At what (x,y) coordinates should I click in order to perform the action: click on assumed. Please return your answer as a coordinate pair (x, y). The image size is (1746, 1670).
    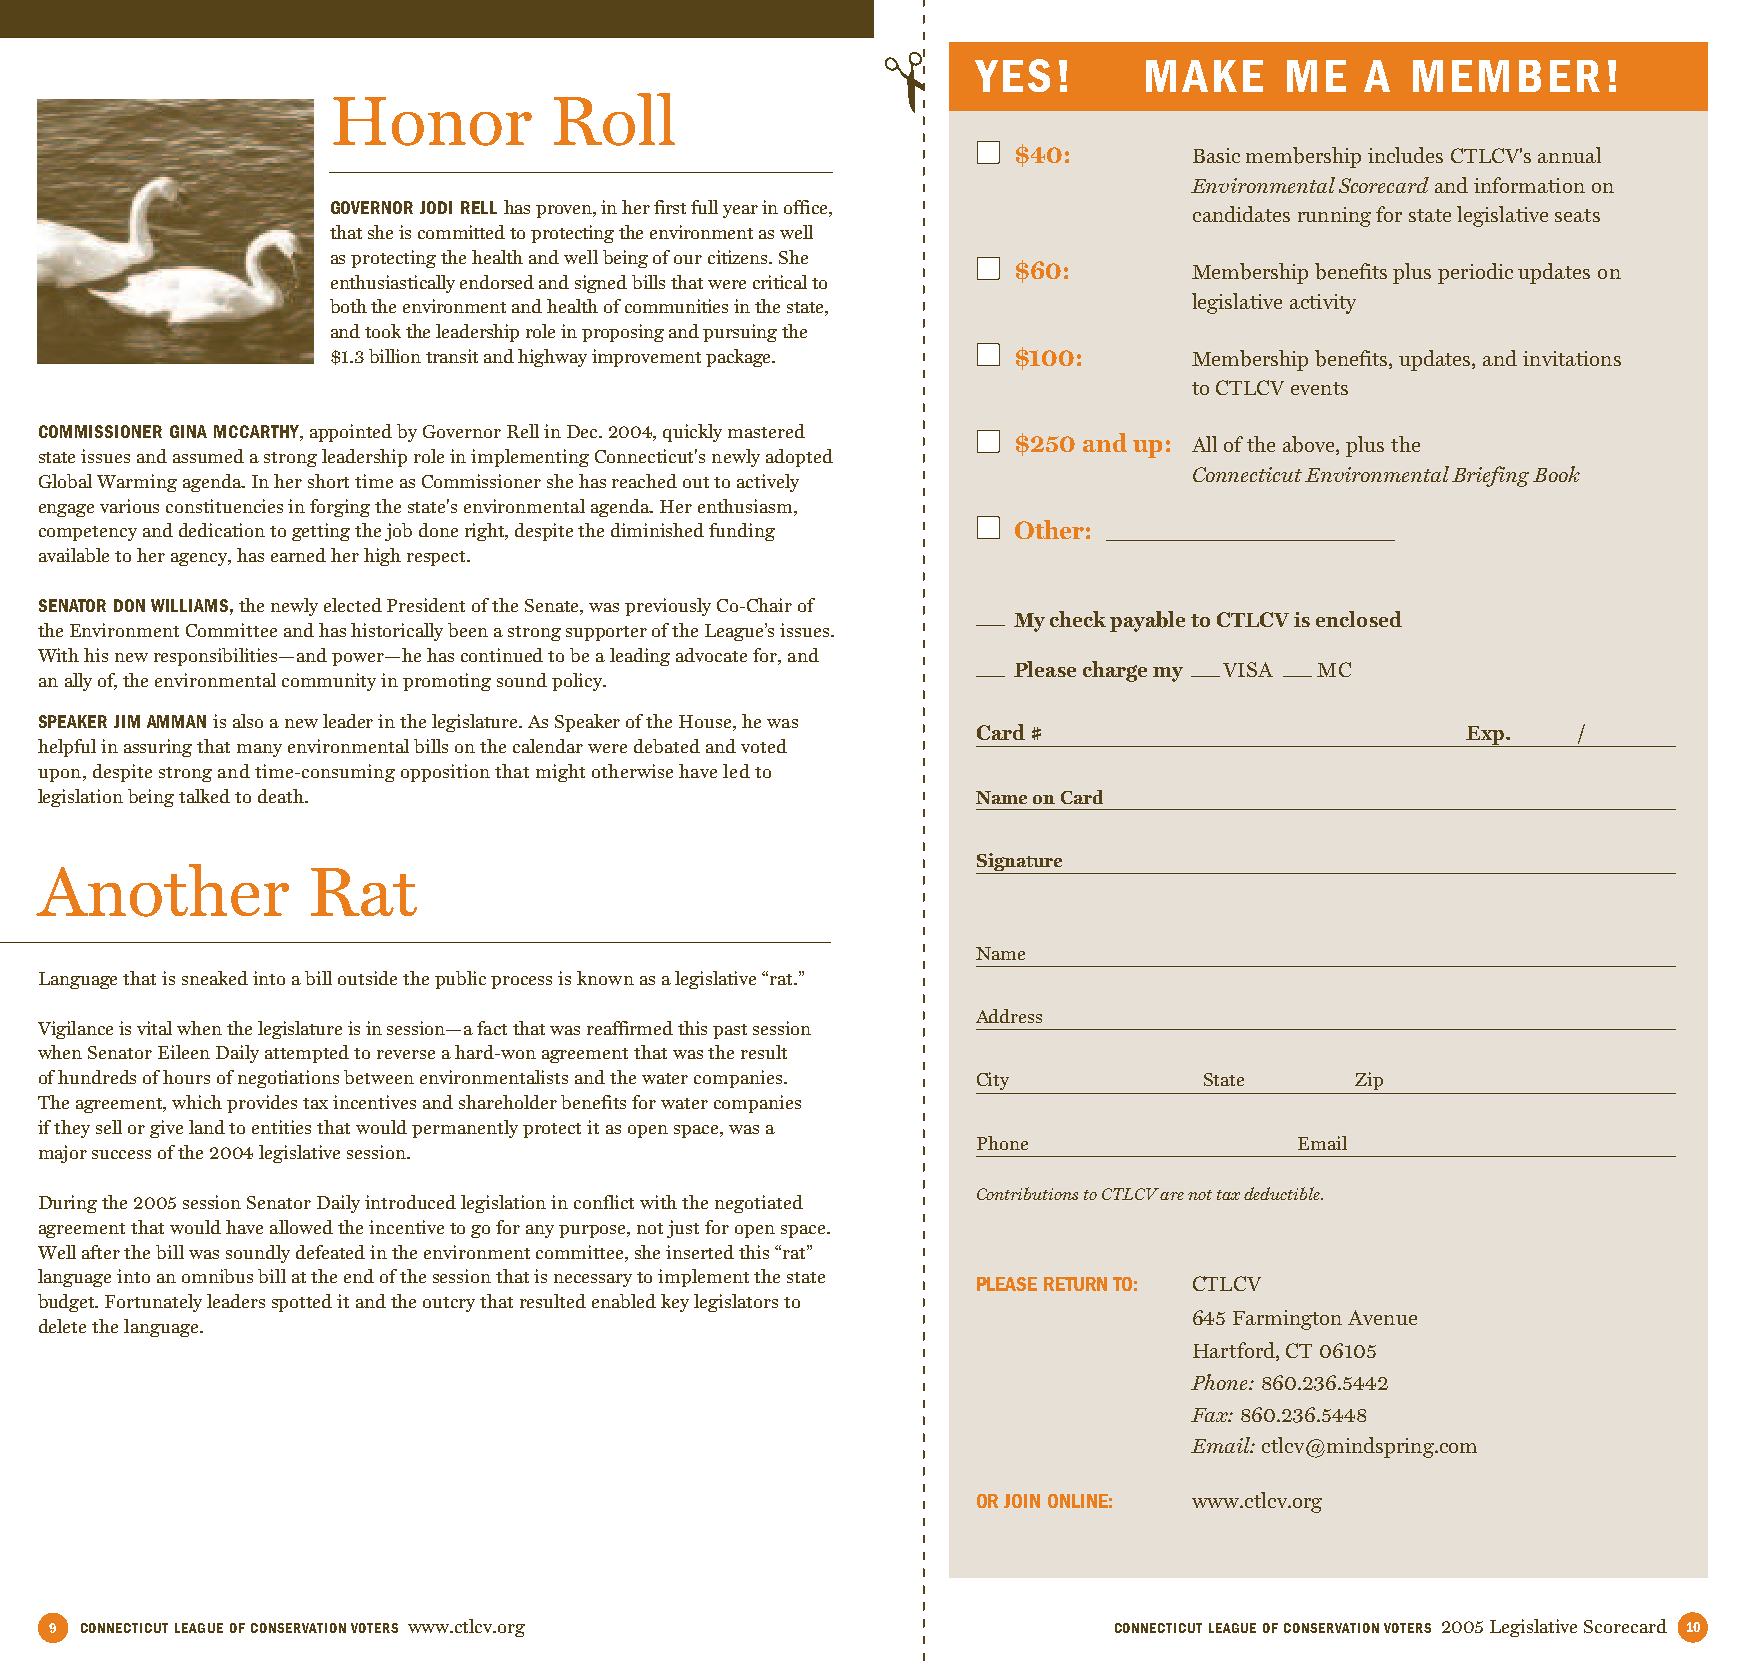
    Looking at the image, I should click on (208, 456).
